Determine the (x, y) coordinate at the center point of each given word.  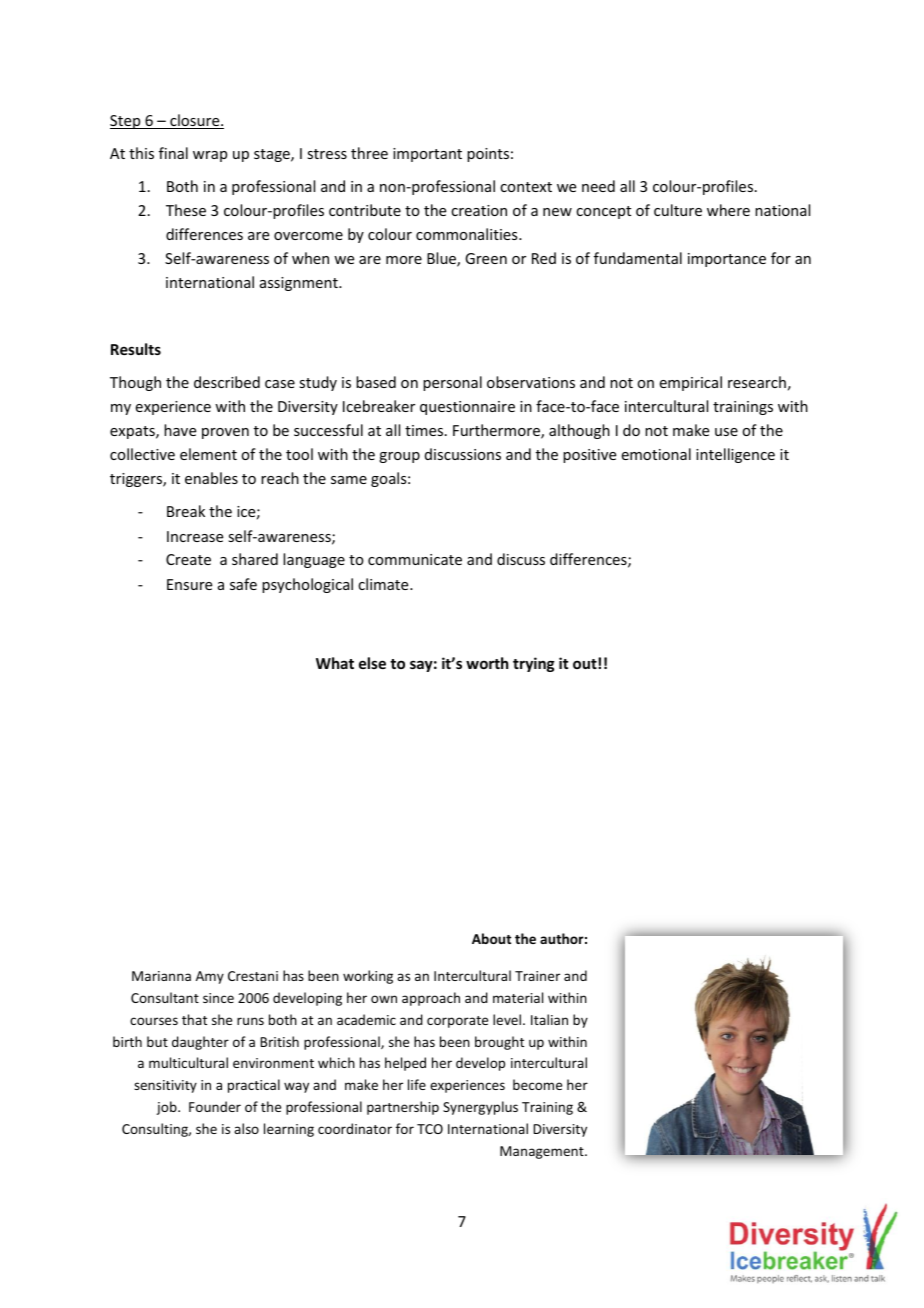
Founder (215, 1106)
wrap (210, 156)
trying (534, 664)
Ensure (189, 584)
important (427, 155)
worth (487, 663)
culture (678, 210)
